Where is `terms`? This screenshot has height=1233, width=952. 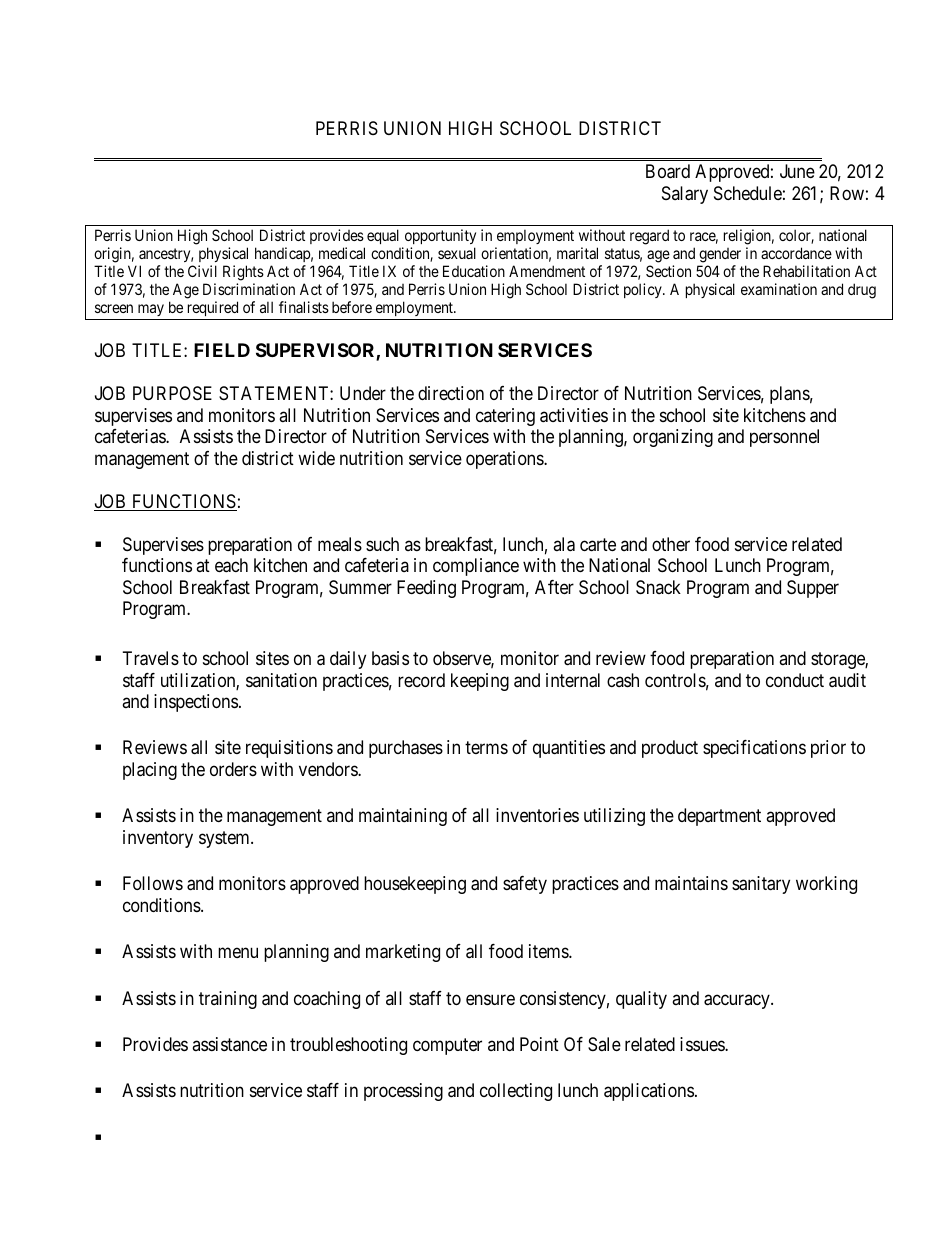
terms is located at coordinates (486, 748).
